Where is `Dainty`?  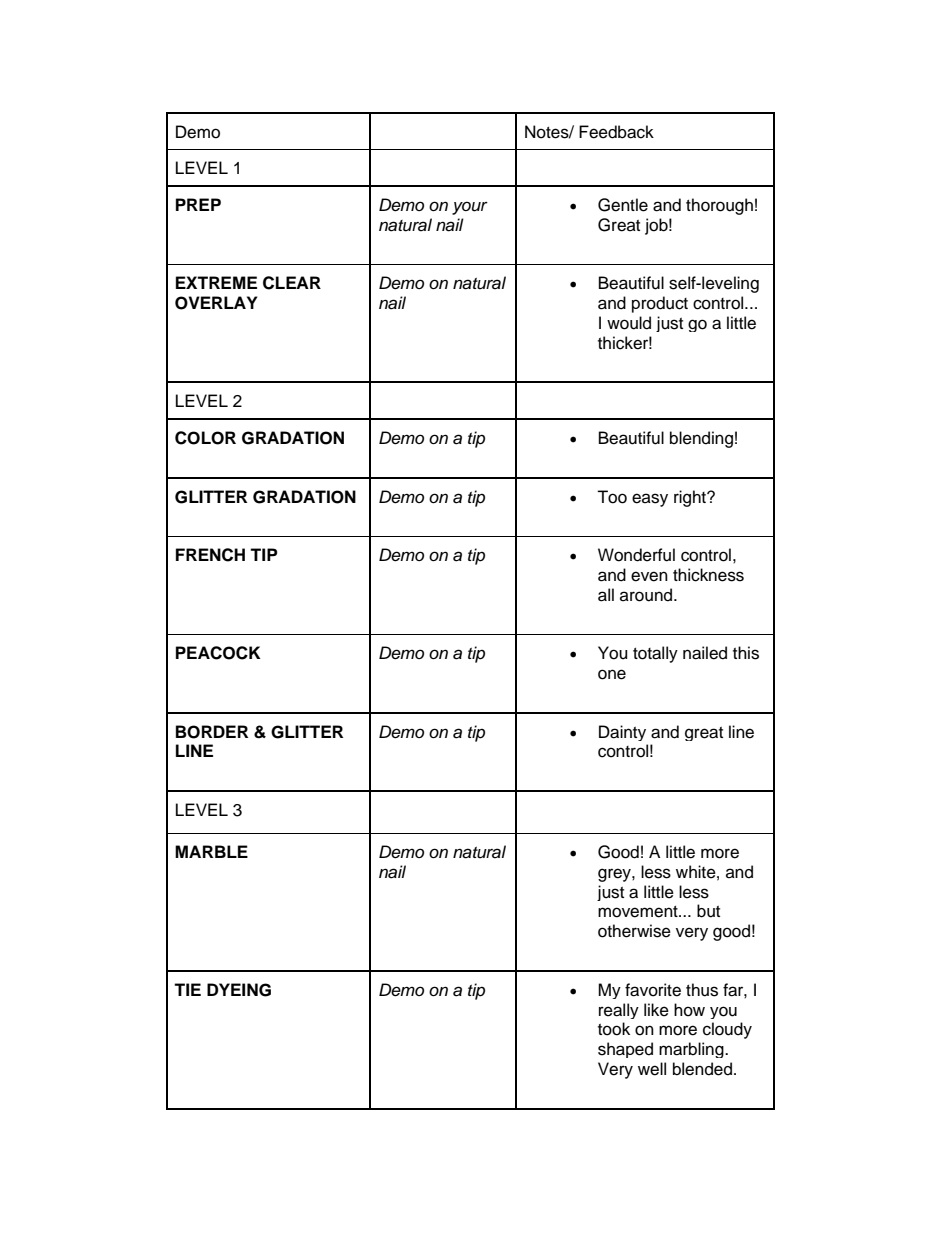
Dainty is located at coordinates (622, 733).
